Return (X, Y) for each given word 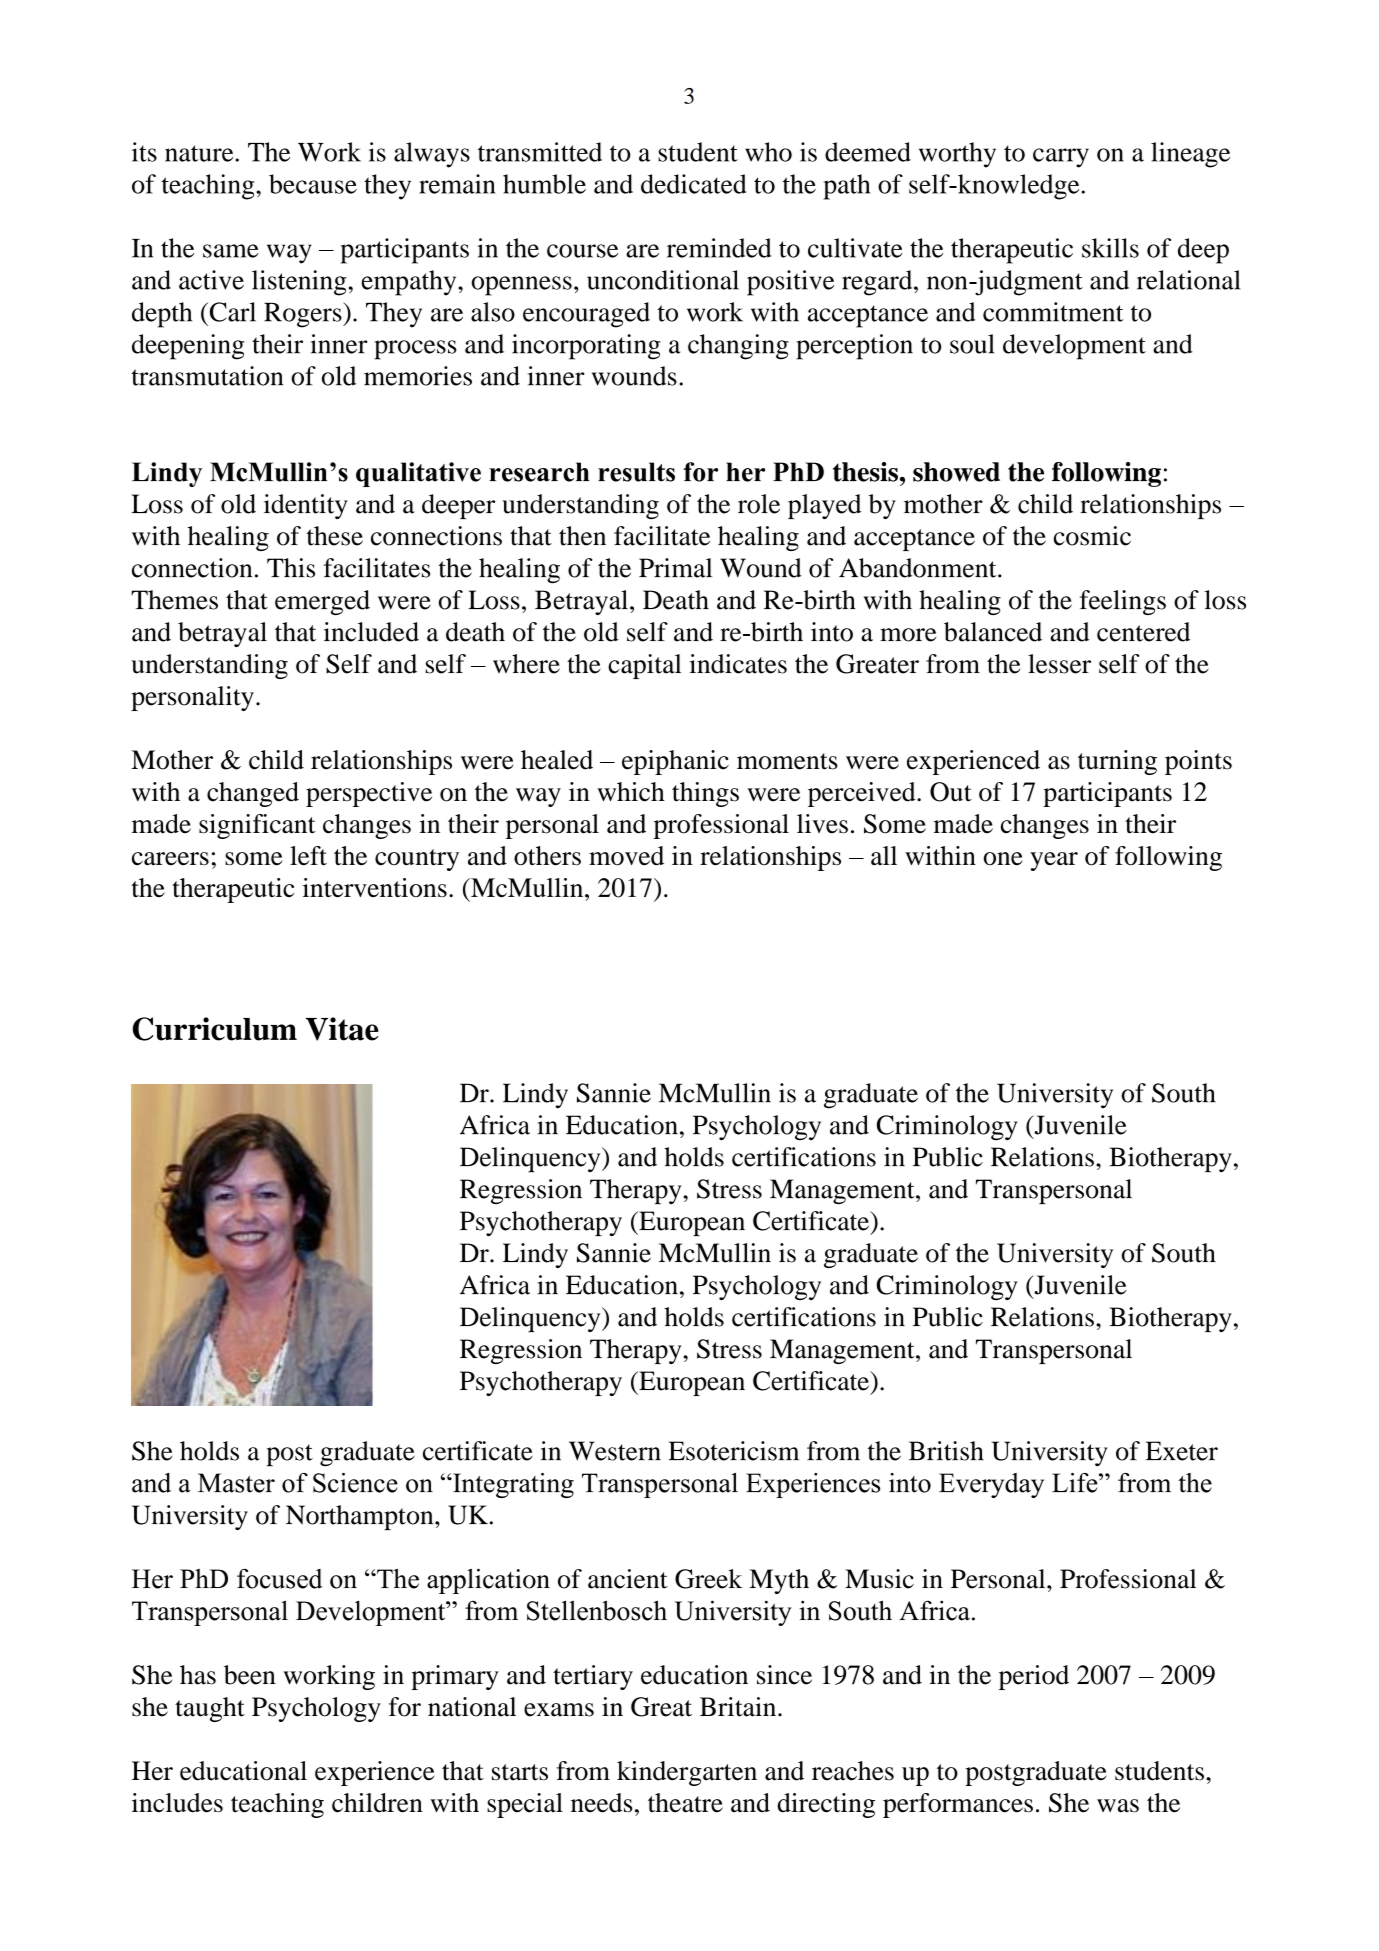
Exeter (1182, 1451)
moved (626, 856)
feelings (1123, 602)
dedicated (693, 184)
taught (210, 1709)
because (313, 184)
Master (236, 1483)
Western (615, 1451)
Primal (675, 568)
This (291, 568)
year (1054, 861)
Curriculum (214, 1029)
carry (1061, 158)
